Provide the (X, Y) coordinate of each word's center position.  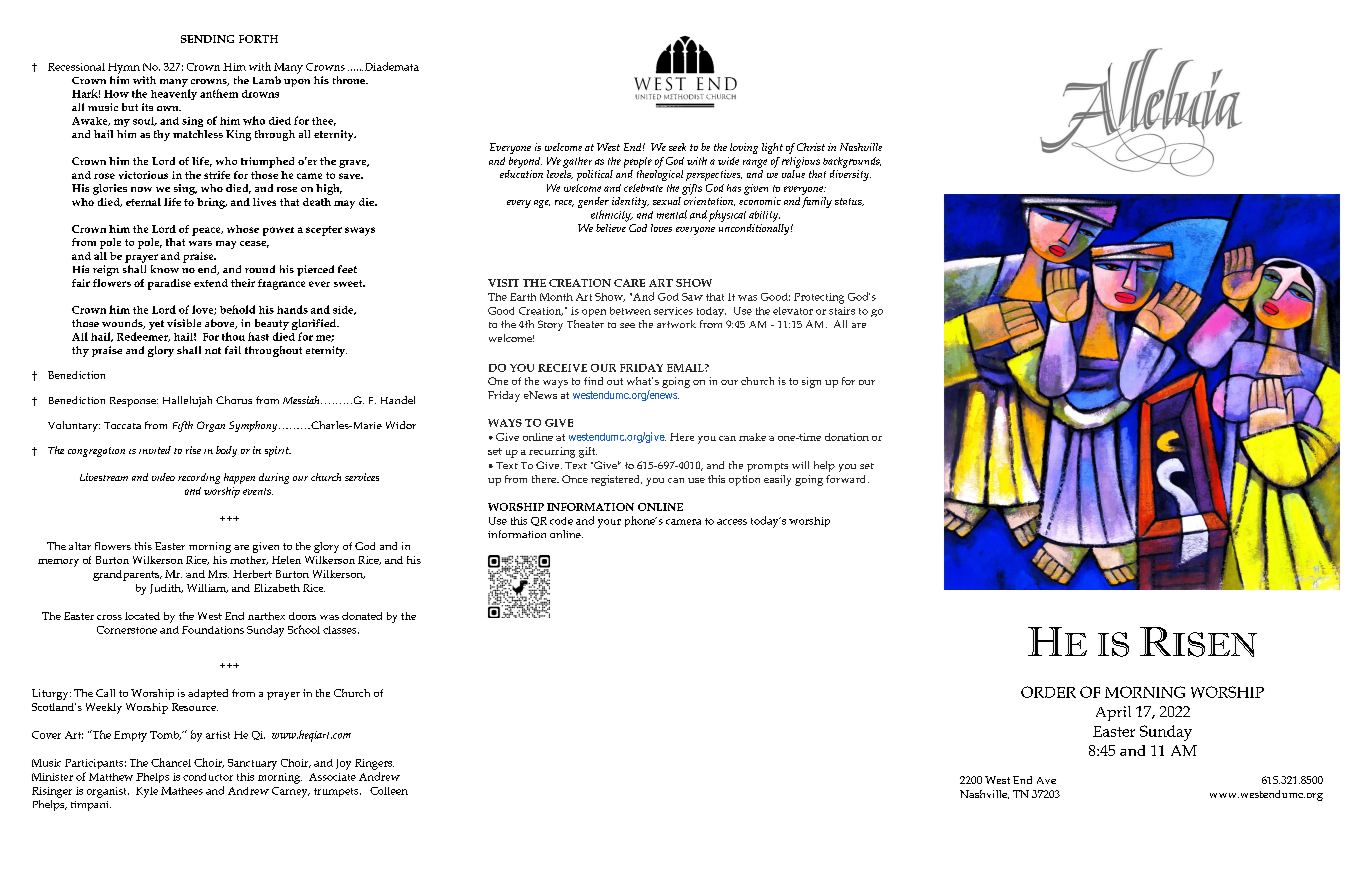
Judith (166, 589)
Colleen (389, 791)
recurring (552, 452)
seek (677, 147)
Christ (811, 147)
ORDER (1048, 692)
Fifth (183, 426)
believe (611, 228)
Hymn (124, 68)
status (849, 202)
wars (200, 243)
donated (362, 616)
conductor (208, 777)
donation (847, 437)
